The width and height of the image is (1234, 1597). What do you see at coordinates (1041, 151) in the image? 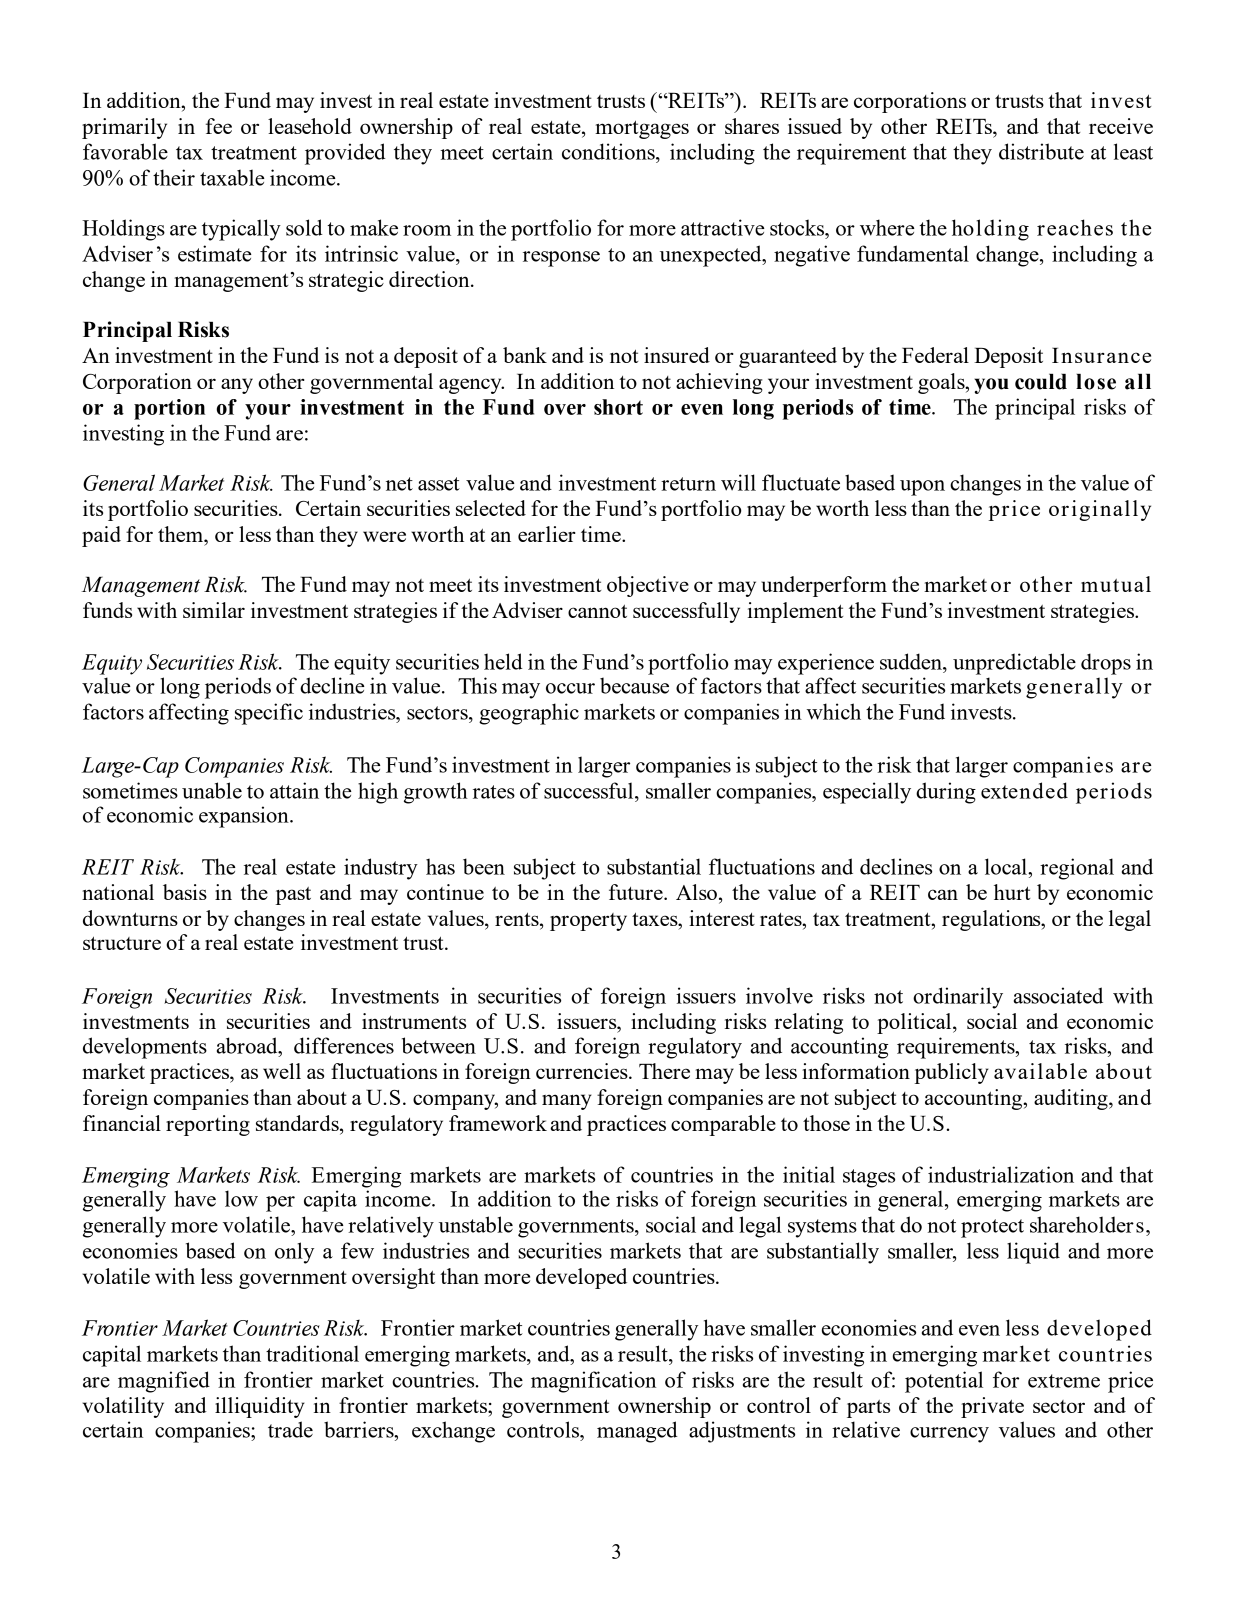
I see `distribute` at bounding box center [1041, 151].
